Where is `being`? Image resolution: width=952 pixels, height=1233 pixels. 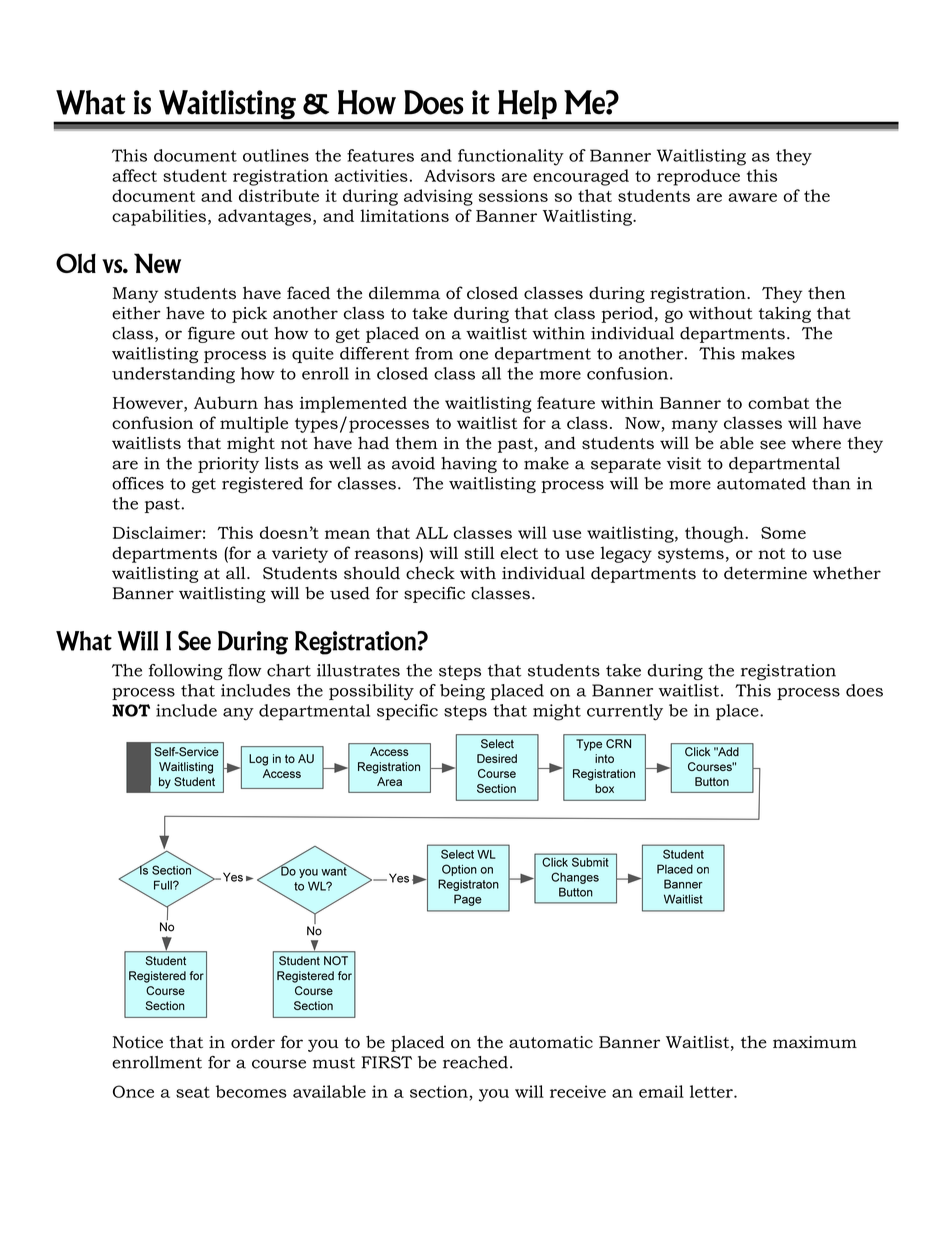 being is located at coordinates (462, 692).
